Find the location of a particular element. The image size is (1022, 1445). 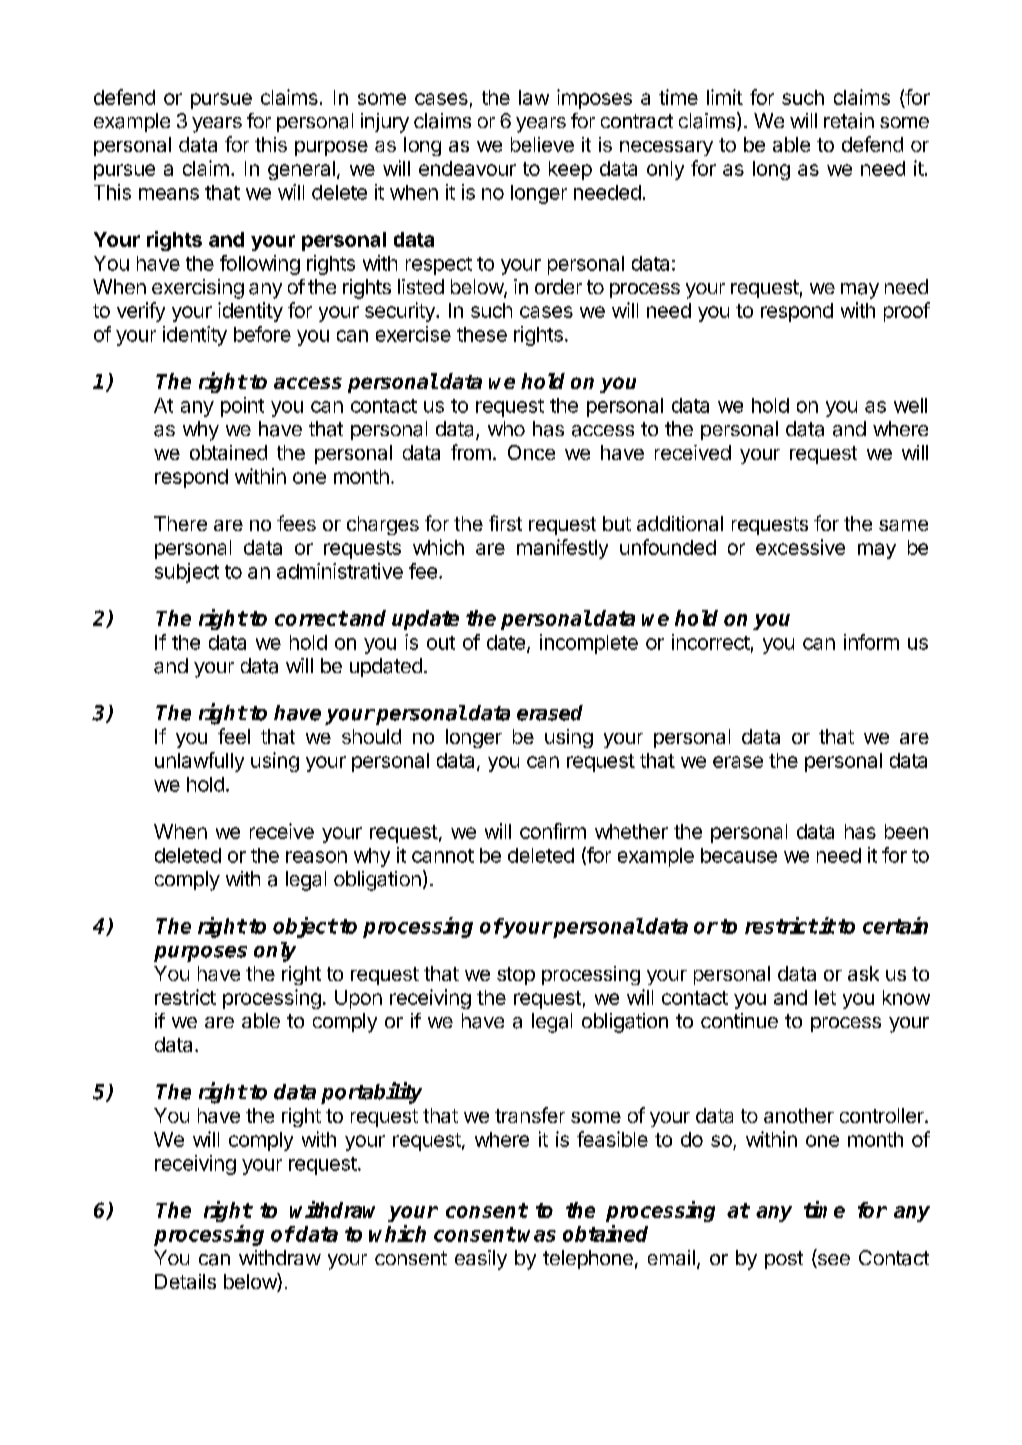

feel is located at coordinates (234, 736).
